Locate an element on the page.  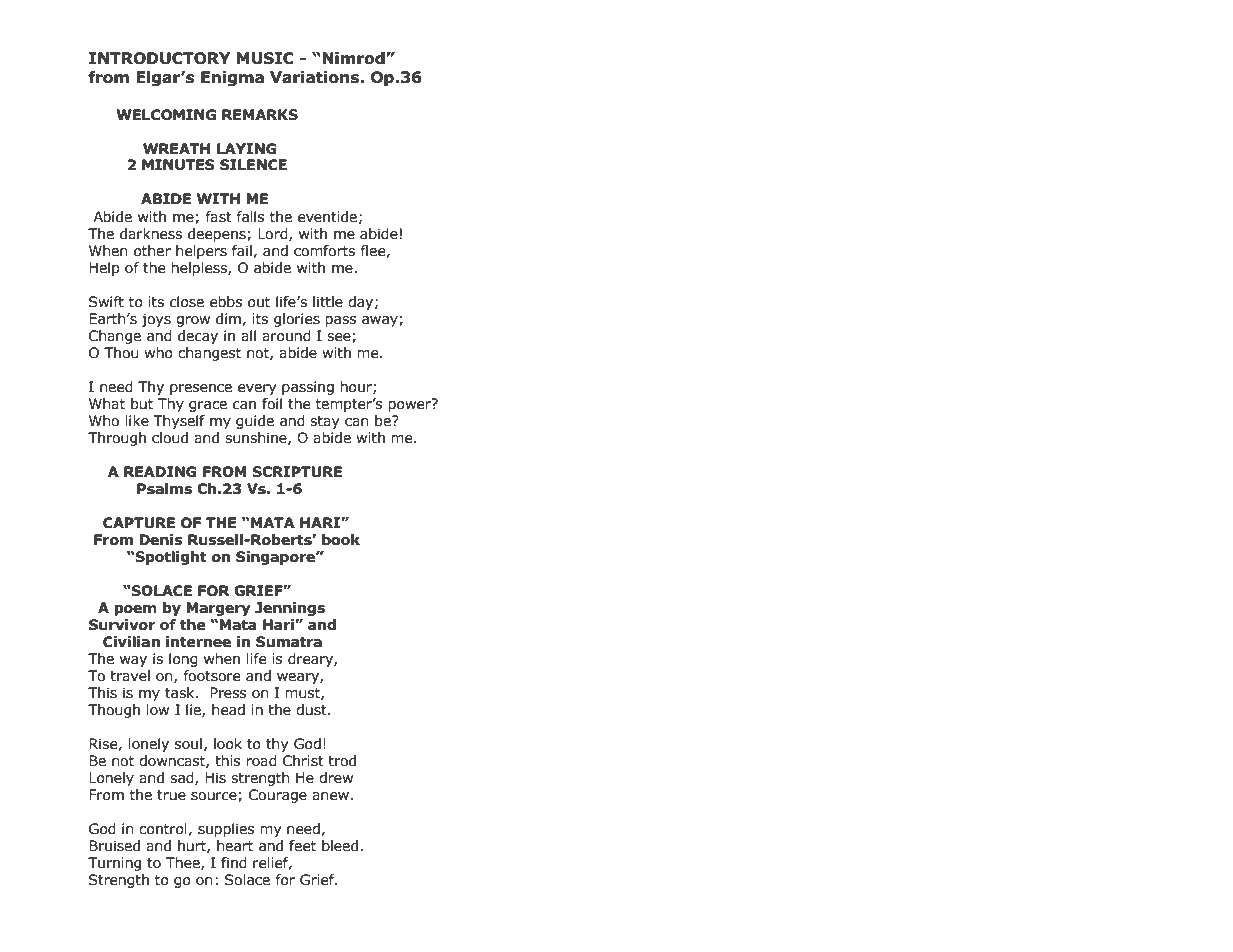
READING is located at coordinates (160, 472).
